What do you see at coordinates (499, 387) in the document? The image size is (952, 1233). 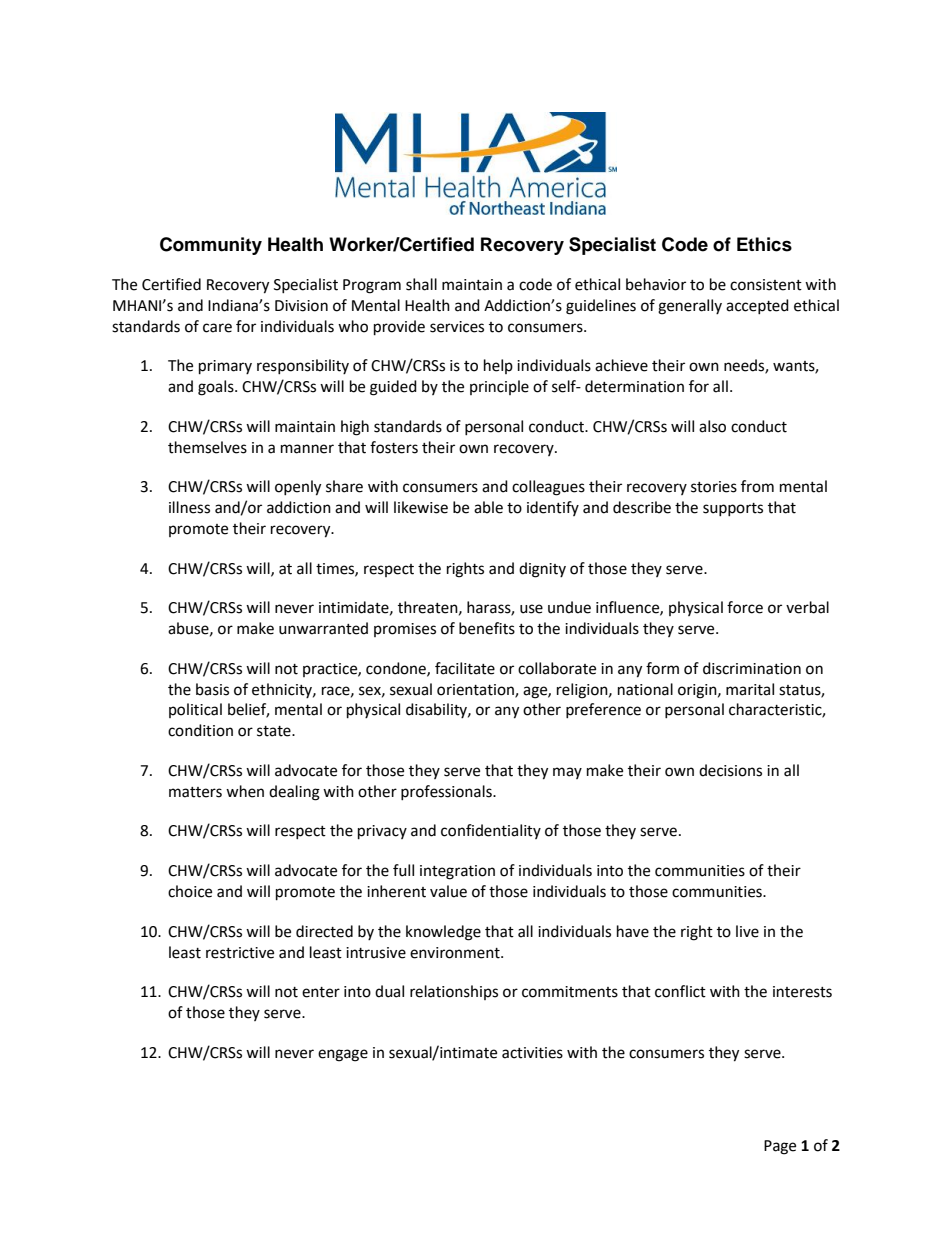 I see `principle` at bounding box center [499, 387].
